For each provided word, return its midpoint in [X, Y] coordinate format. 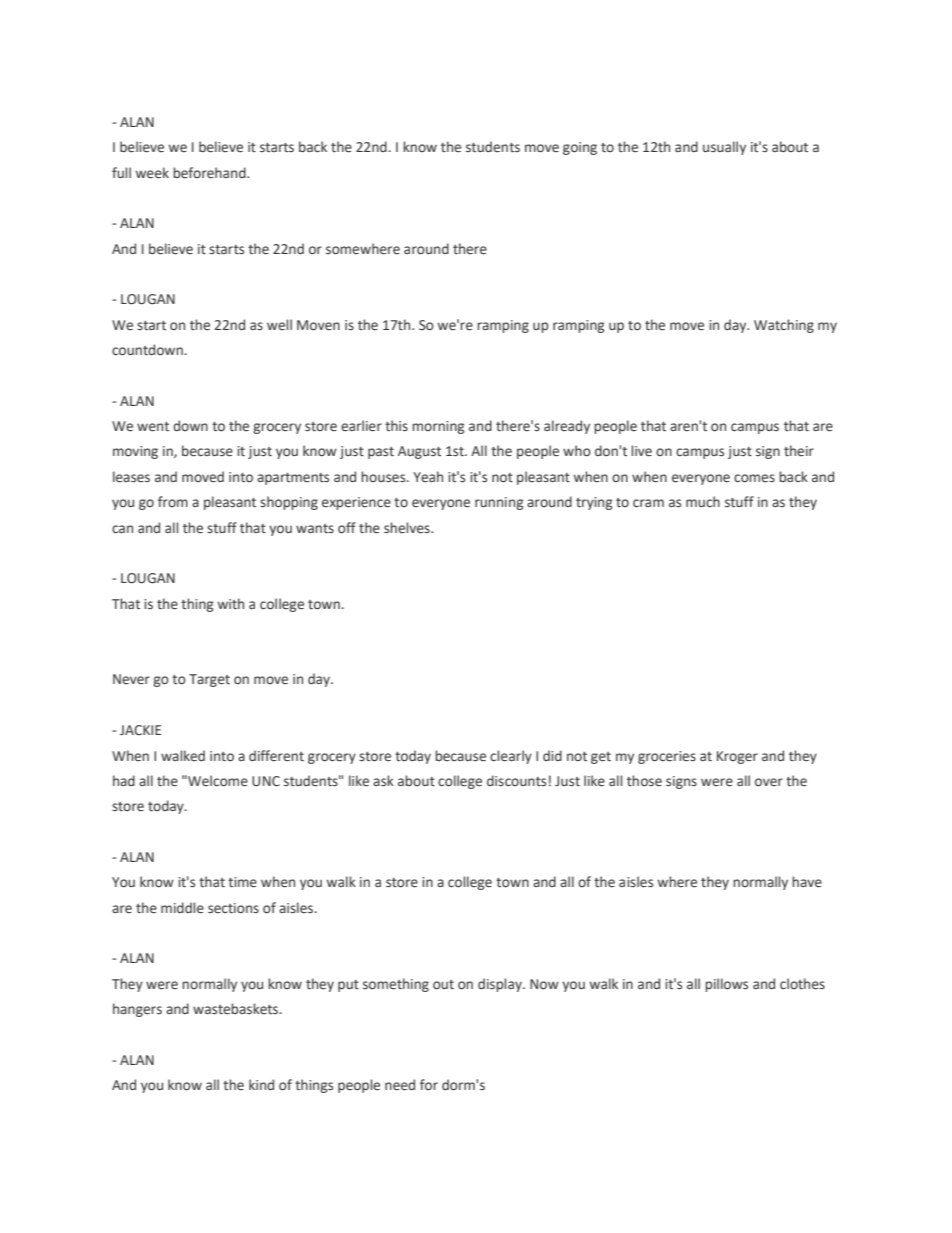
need [400, 1085]
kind [261, 1084]
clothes [802, 984]
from [173, 501]
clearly [511, 757]
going [580, 148]
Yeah [428, 477]
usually [724, 148]
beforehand [210, 173]
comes [754, 478]
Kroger [737, 757]
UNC [266, 781]
